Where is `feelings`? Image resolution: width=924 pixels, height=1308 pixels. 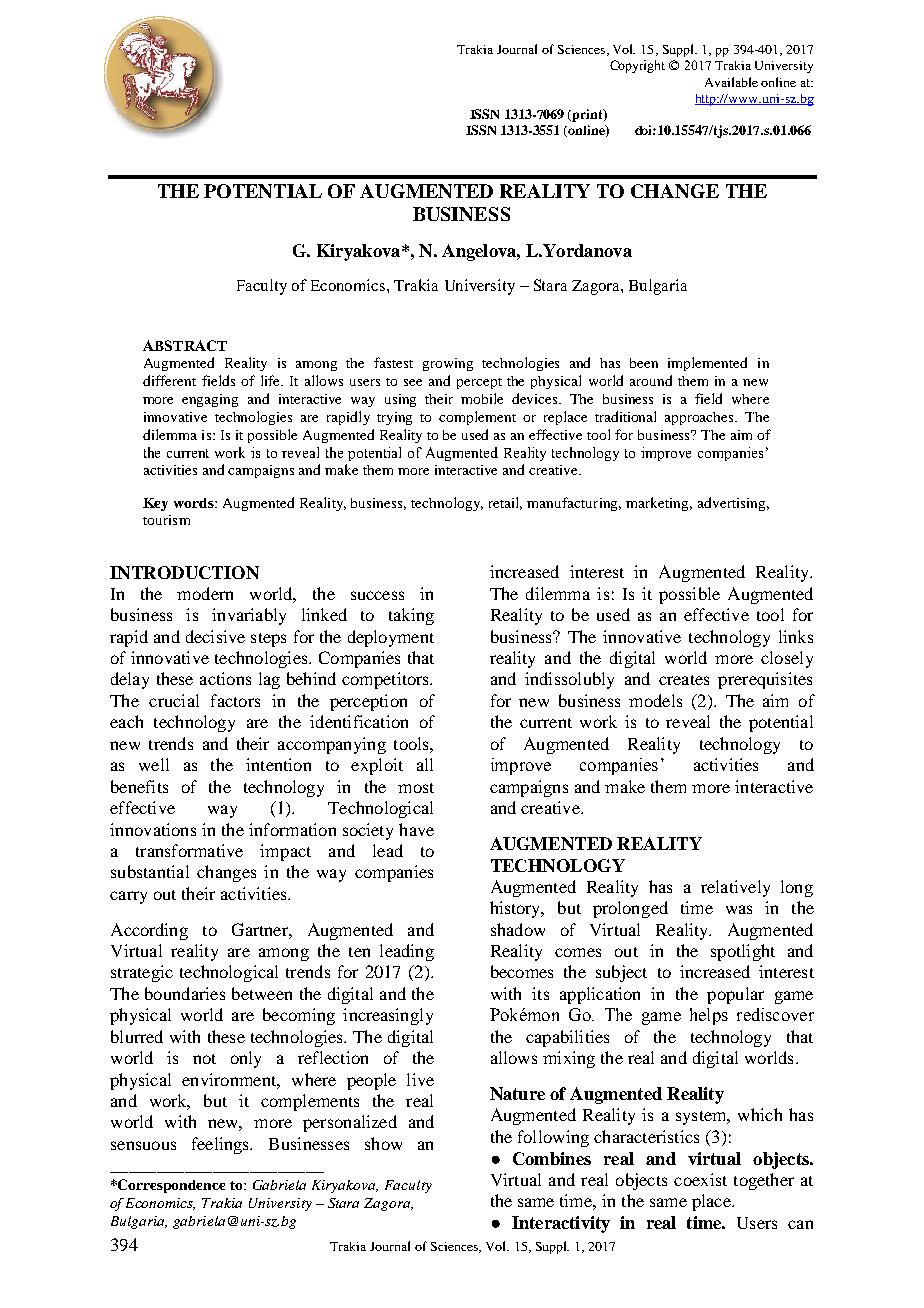
feelings is located at coordinates (222, 1145).
